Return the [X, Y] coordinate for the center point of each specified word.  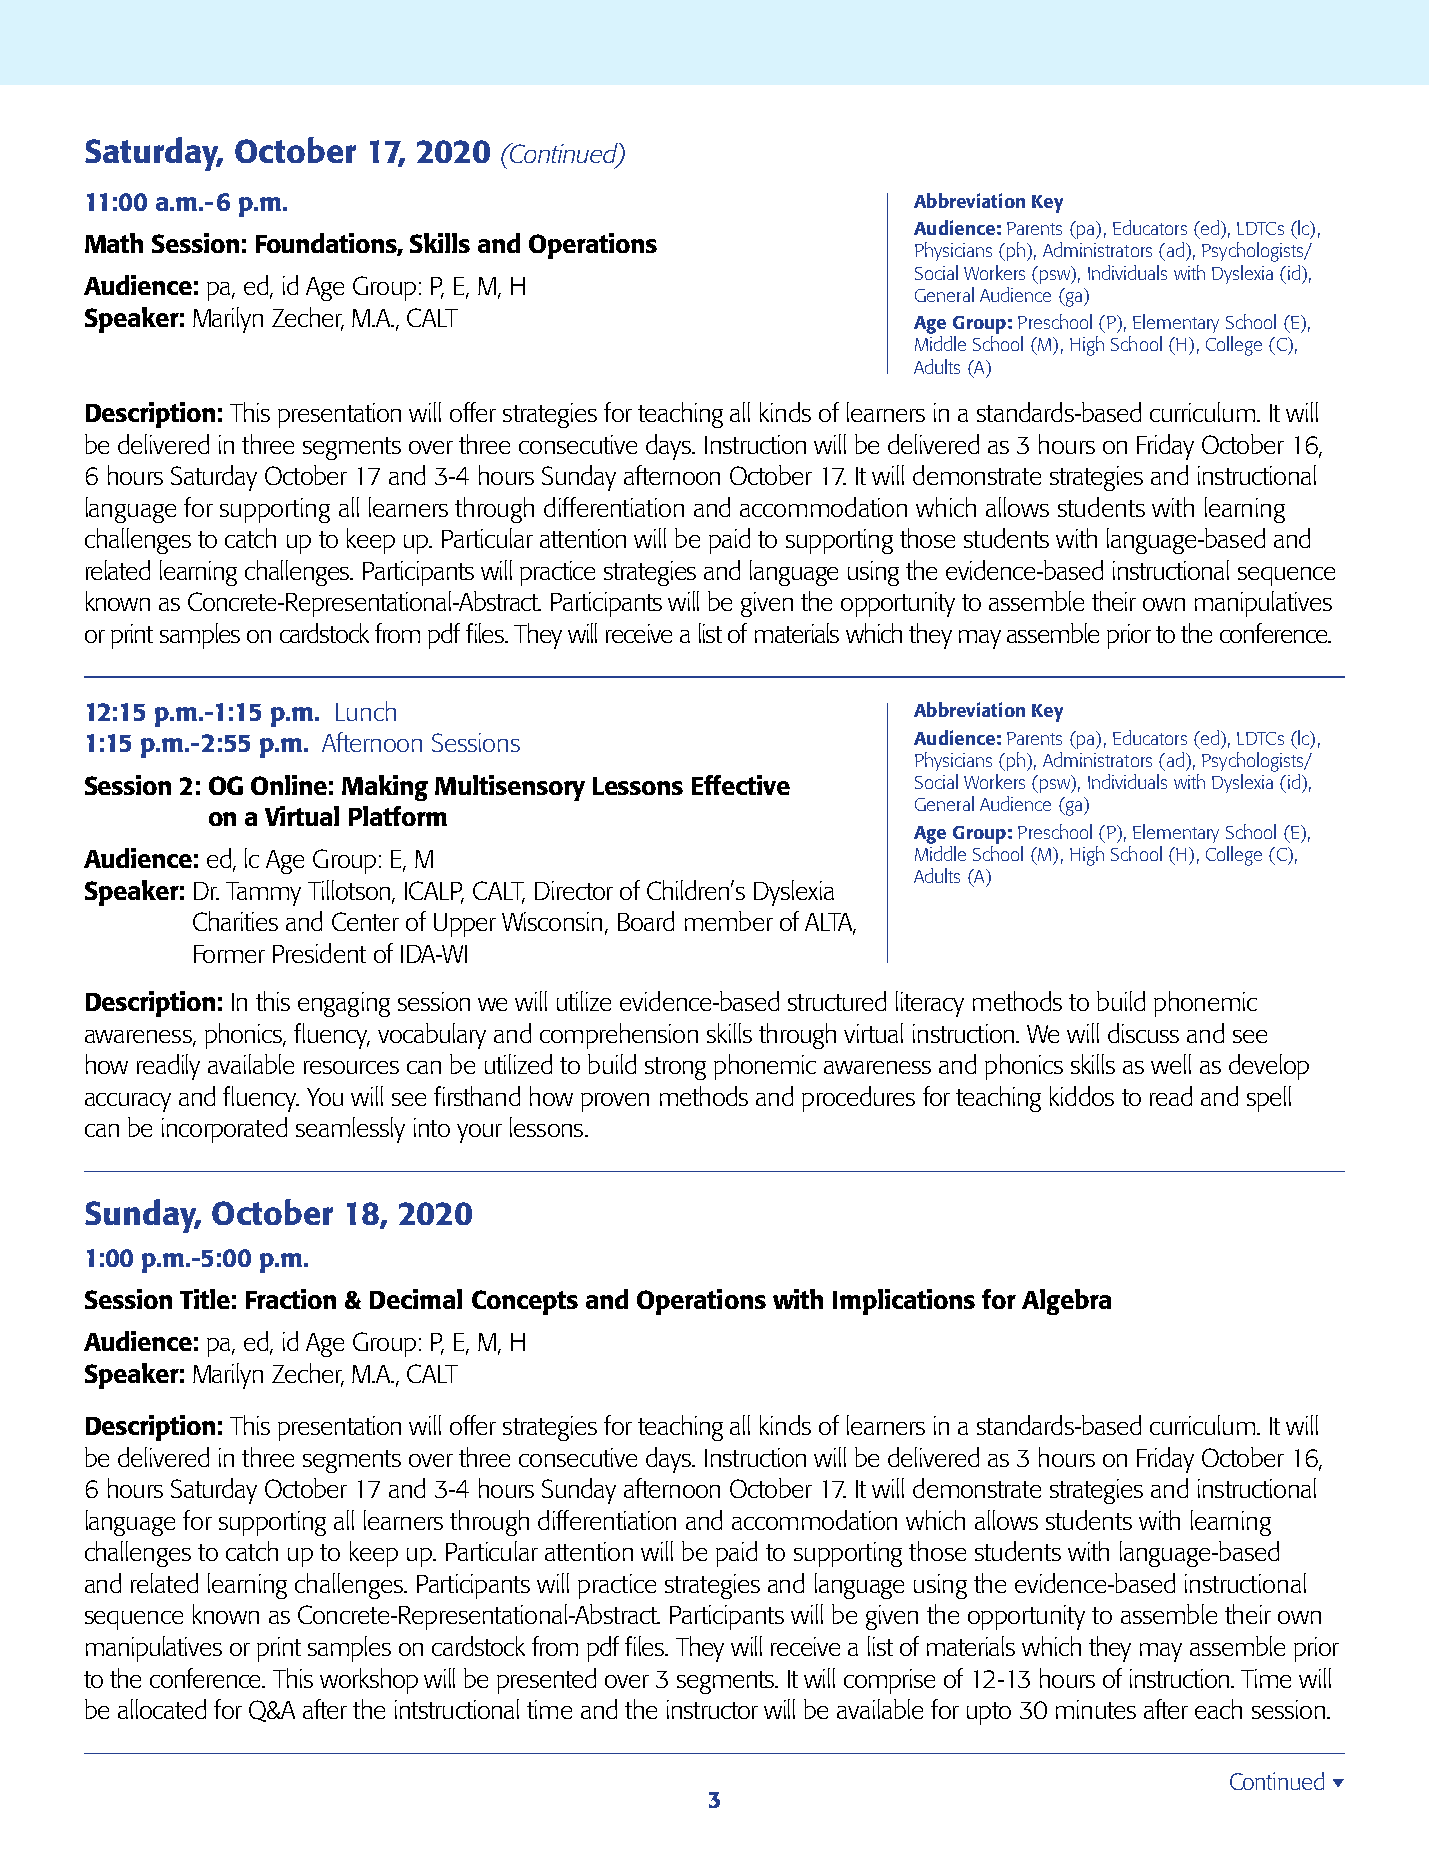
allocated [162, 1709]
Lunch [366, 711]
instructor [712, 1709]
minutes [1096, 1709]
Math [114, 243]
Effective [741, 785]
